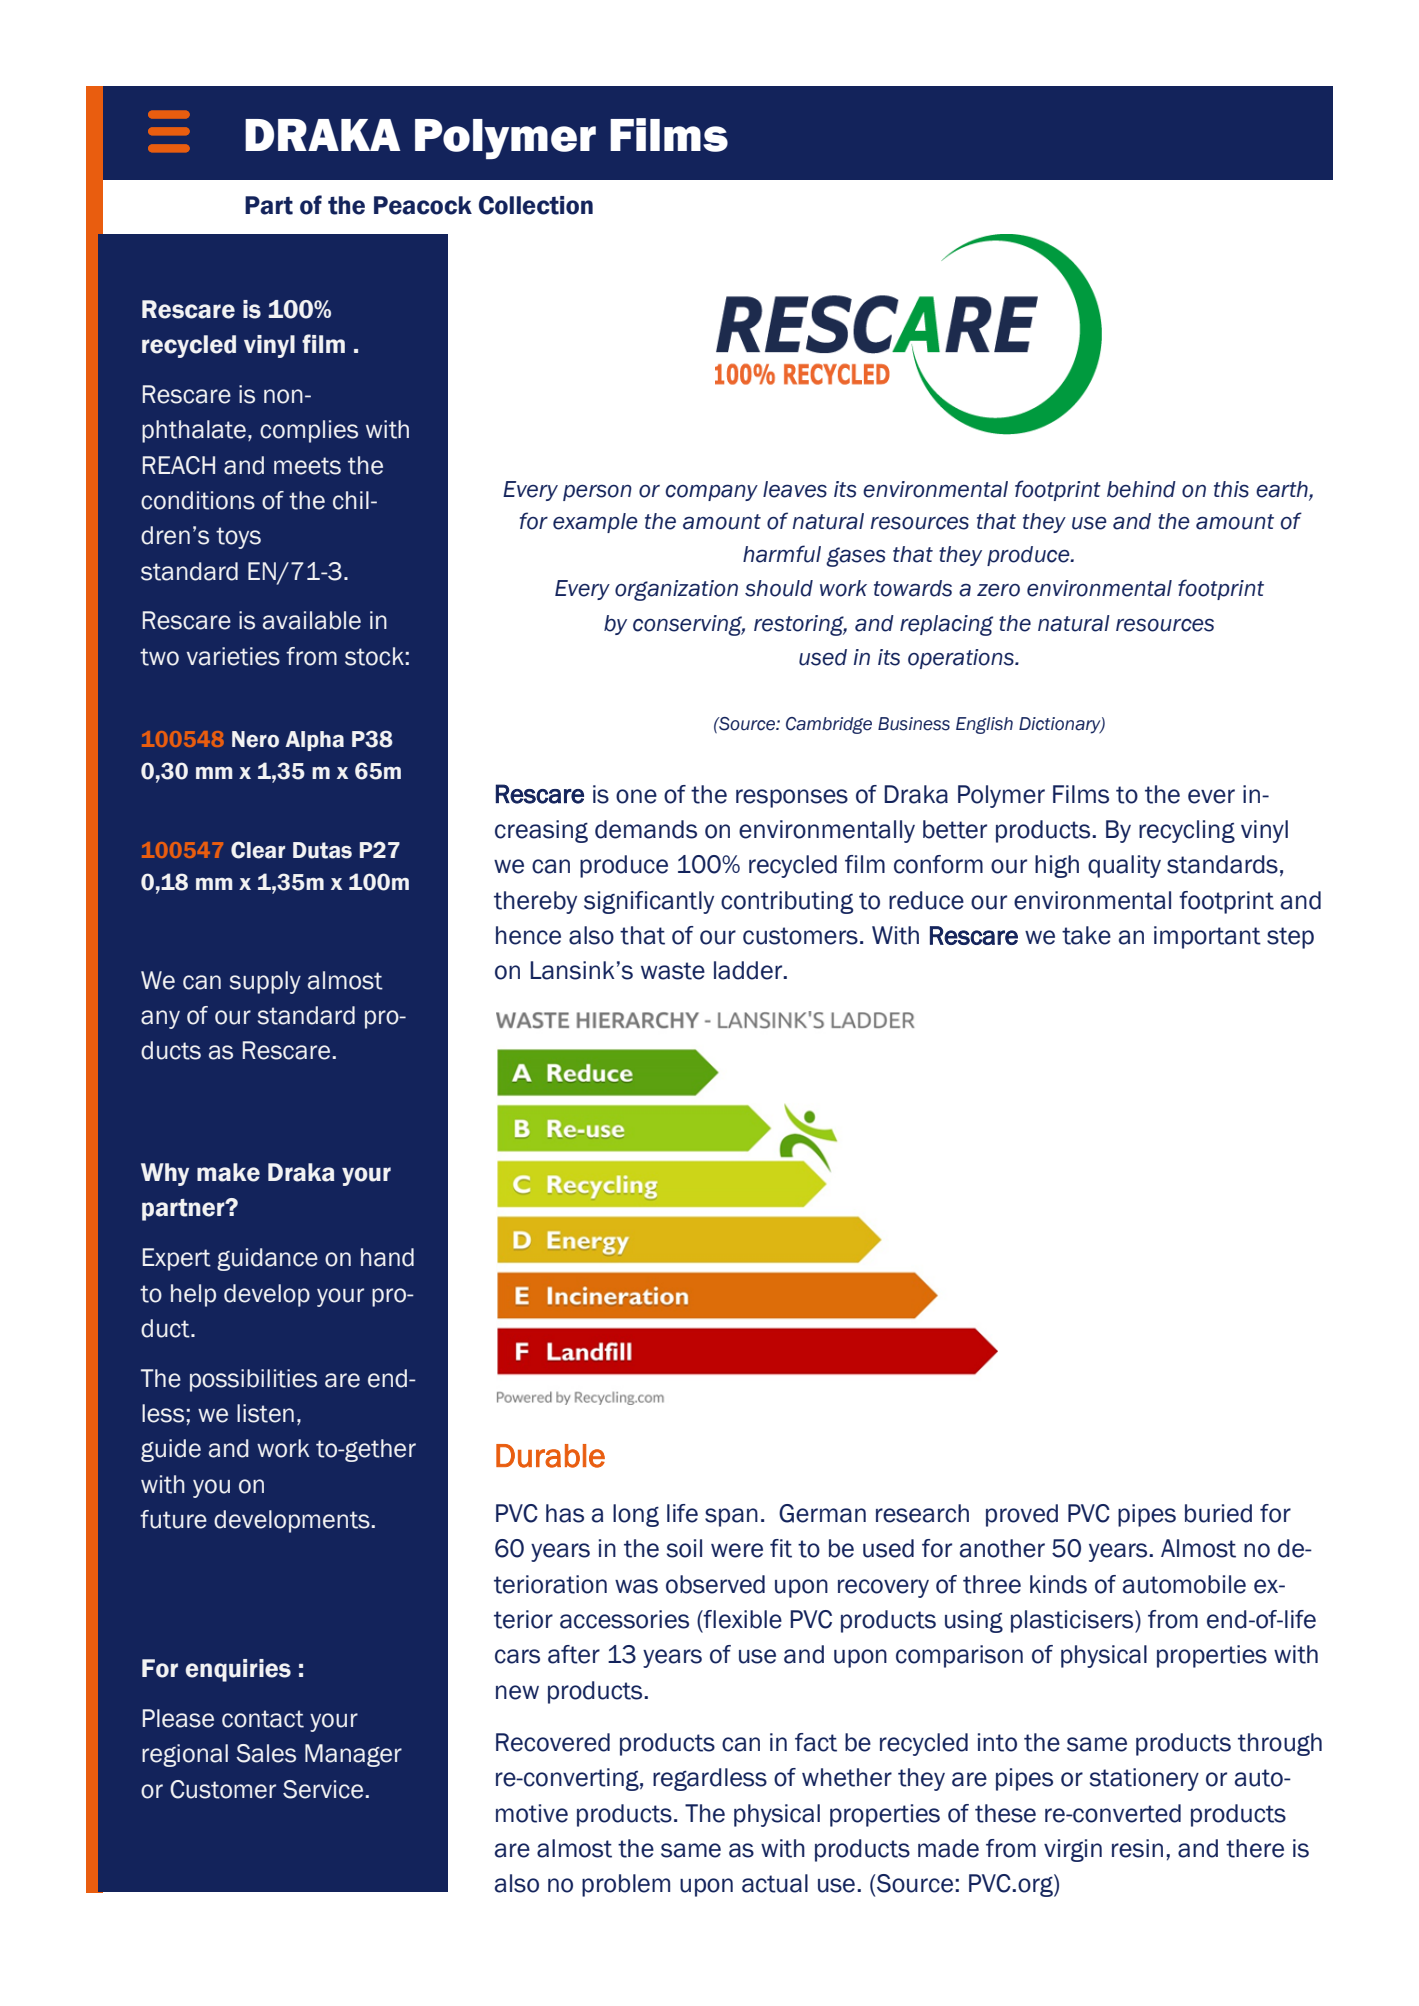 The height and width of the screenshot is (2006, 1419). I want to click on behind, so click(1141, 489).
